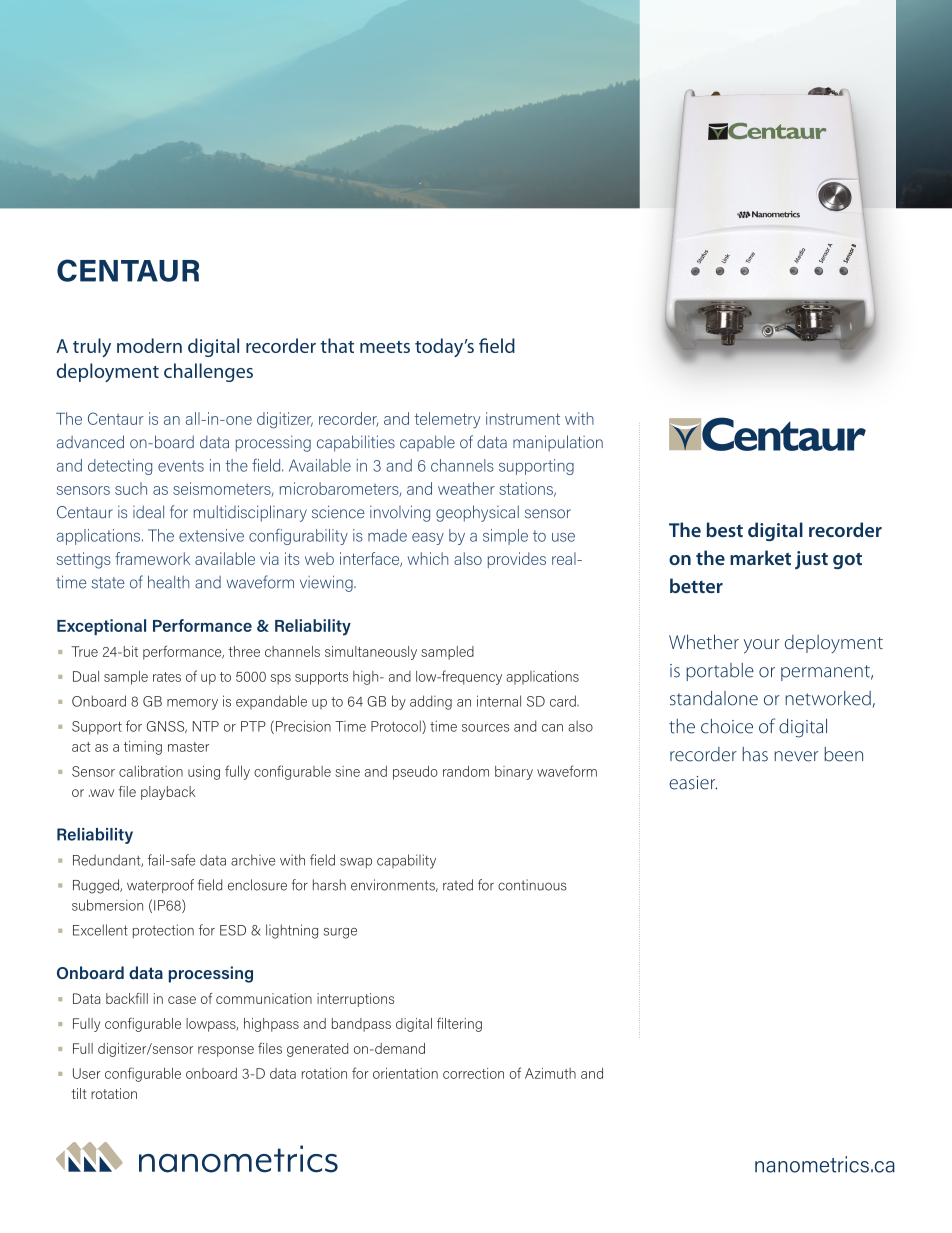 This document has height=1233, width=952. I want to click on response, so click(226, 1051).
